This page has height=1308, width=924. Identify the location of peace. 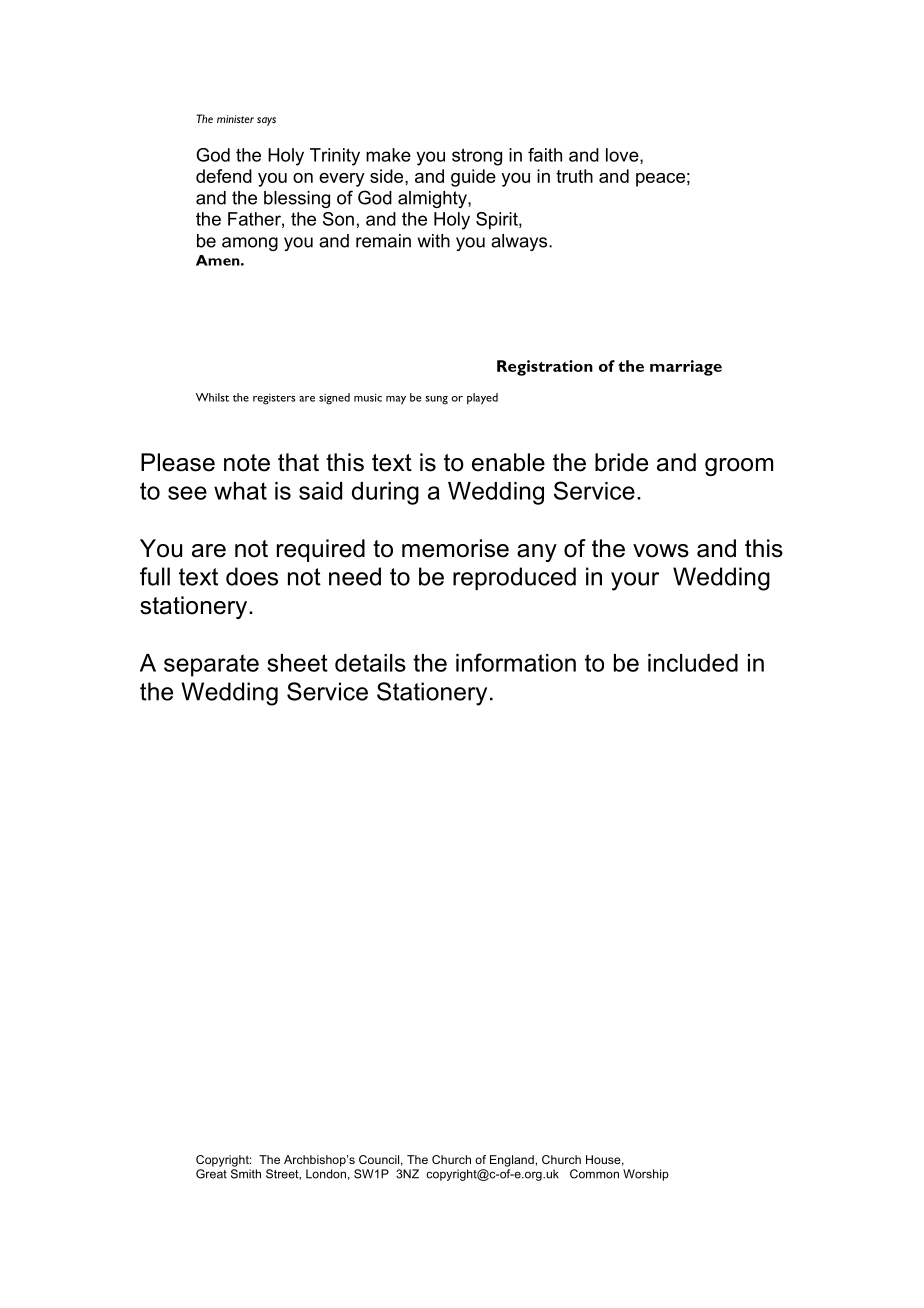
(660, 180).
